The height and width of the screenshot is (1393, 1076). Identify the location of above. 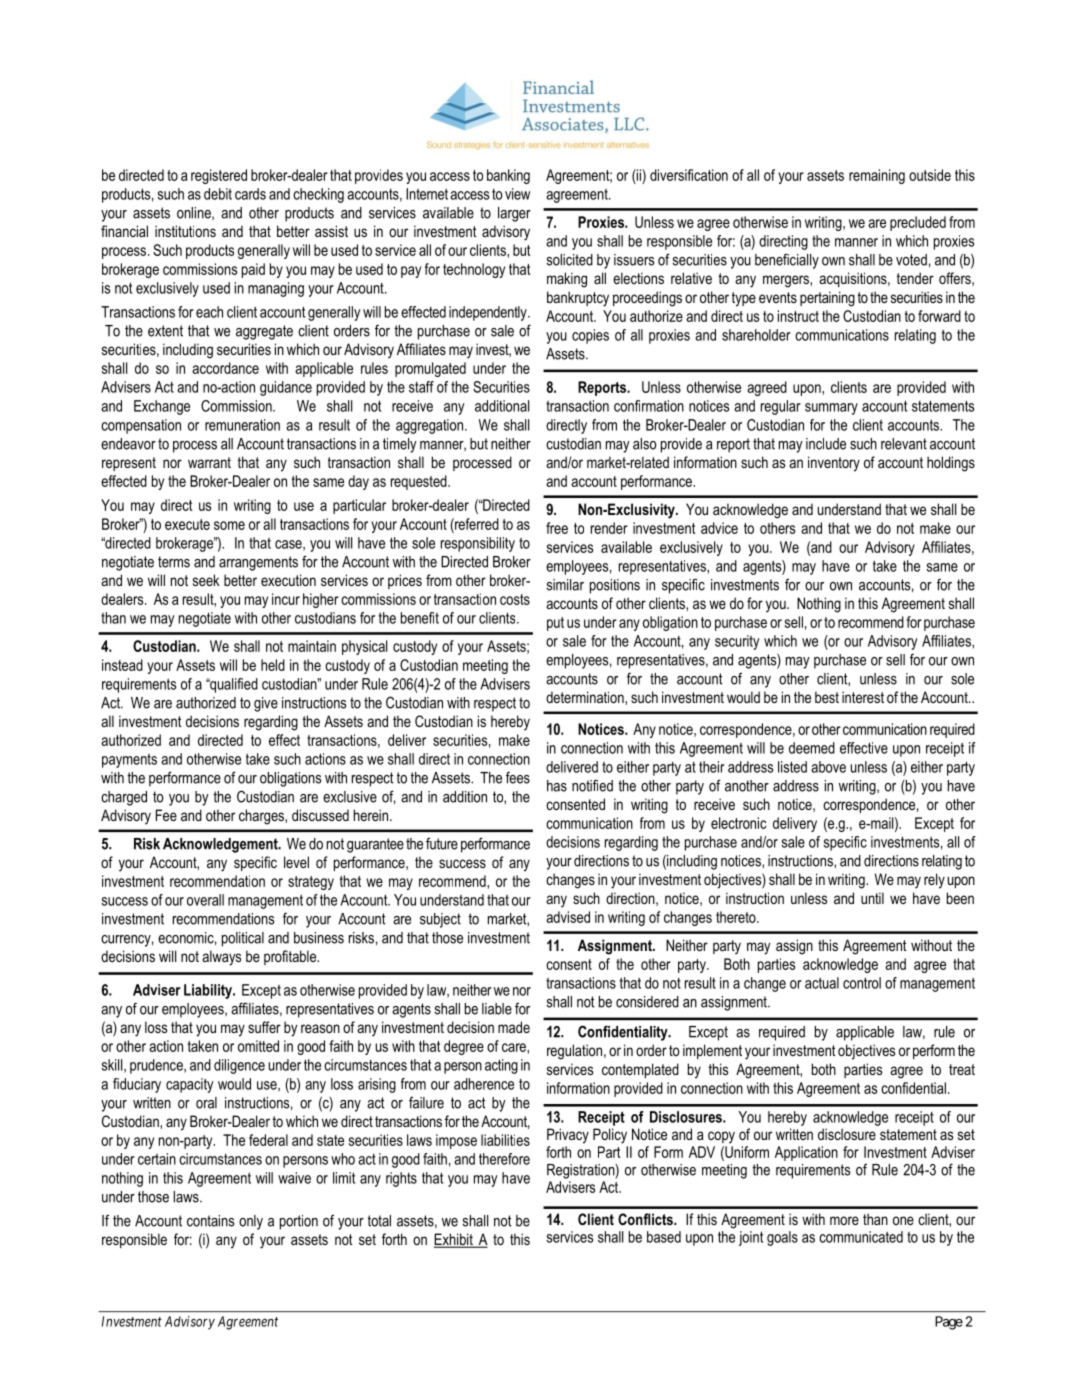
(828, 767).
